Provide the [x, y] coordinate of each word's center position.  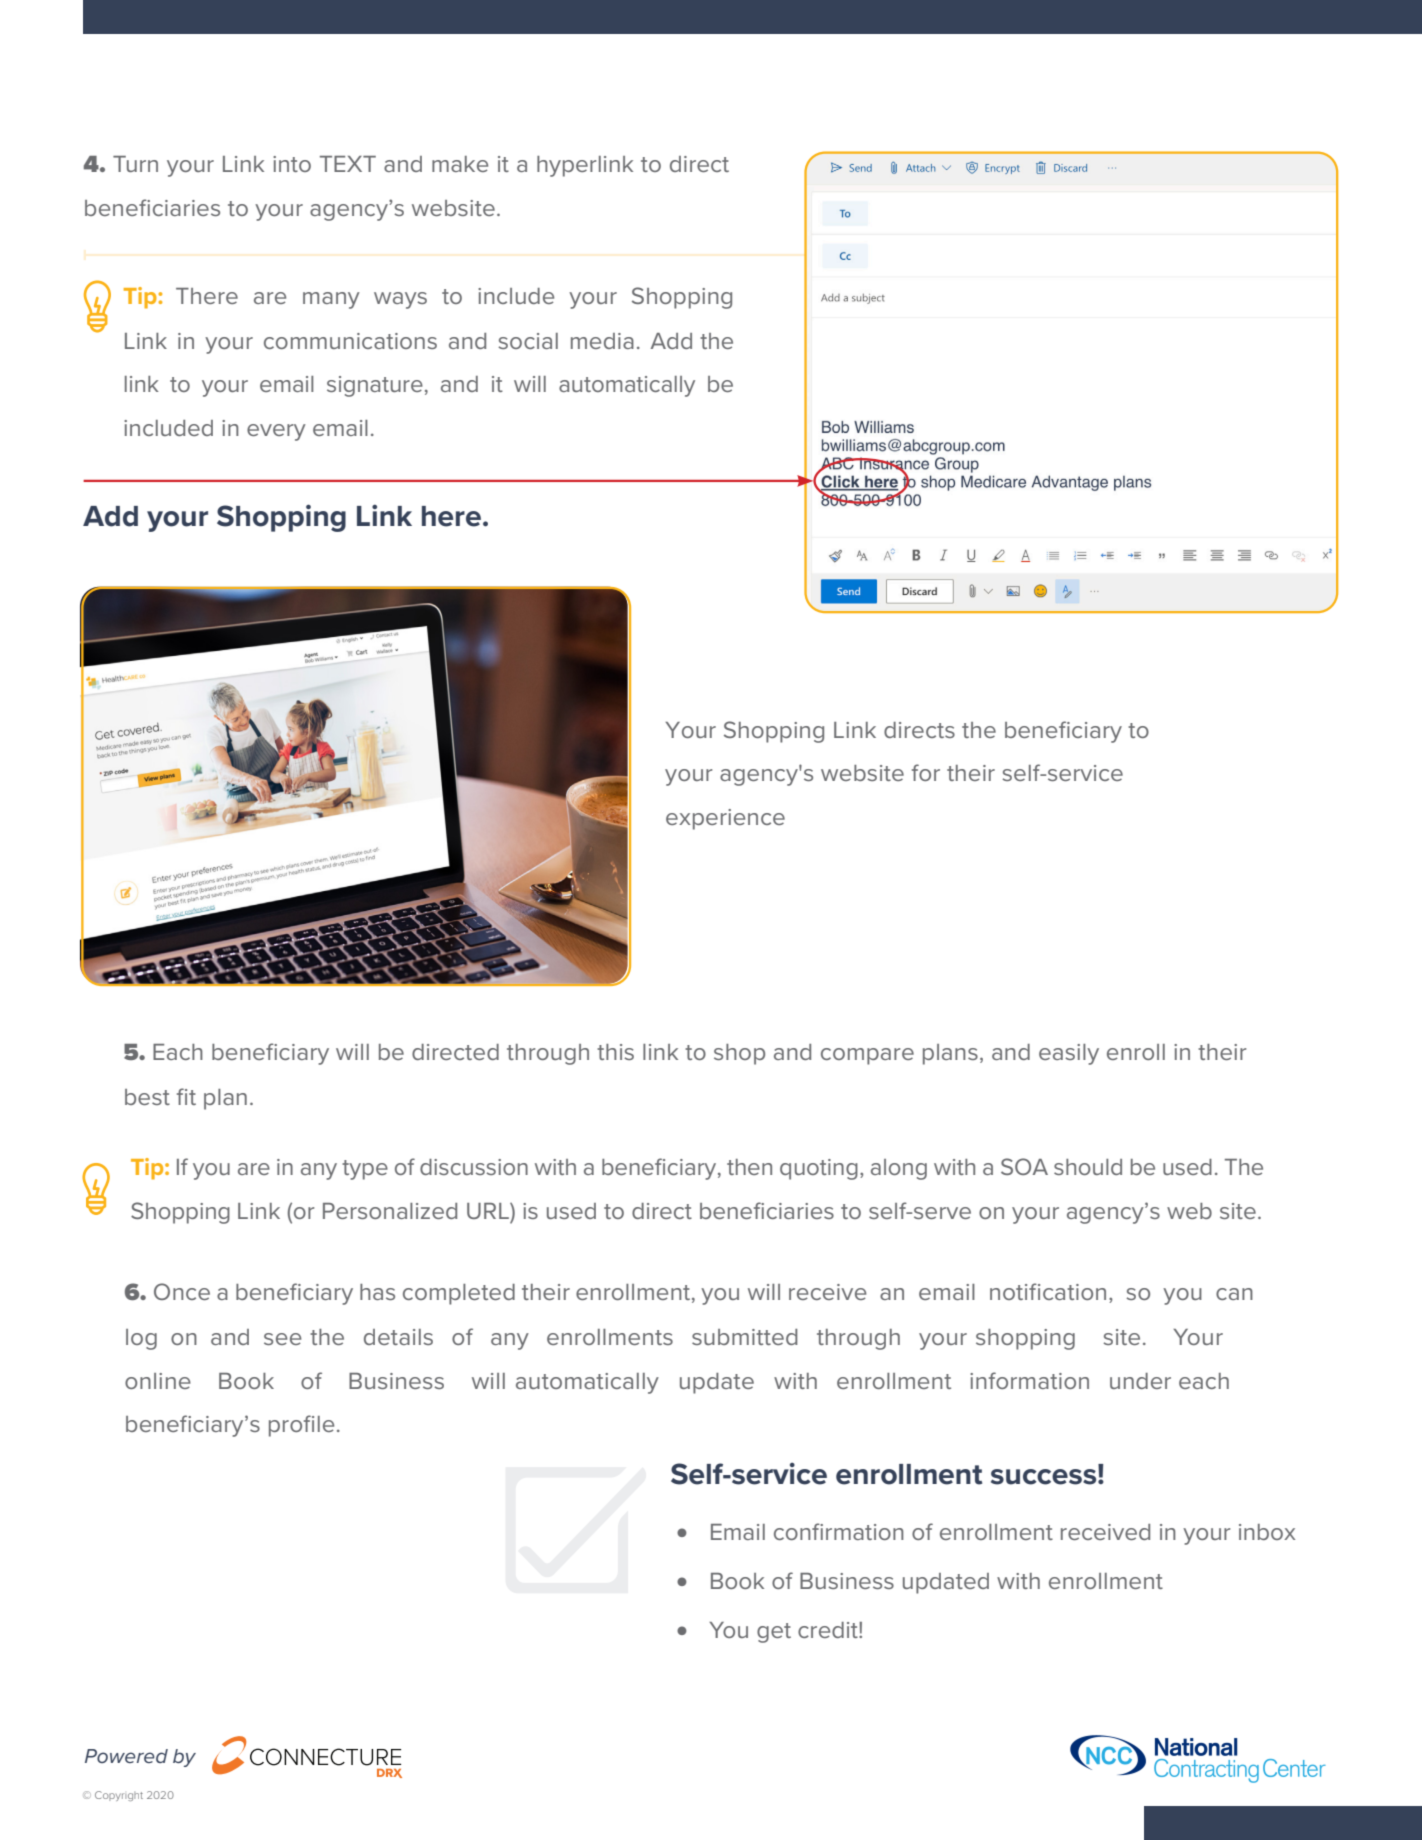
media [602, 341]
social [528, 341]
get [774, 1633]
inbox [1267, 1532]
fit [186, 1096]
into [292, 164]
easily [1069, 1054]
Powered [126, 1756]
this [615, 1052]
